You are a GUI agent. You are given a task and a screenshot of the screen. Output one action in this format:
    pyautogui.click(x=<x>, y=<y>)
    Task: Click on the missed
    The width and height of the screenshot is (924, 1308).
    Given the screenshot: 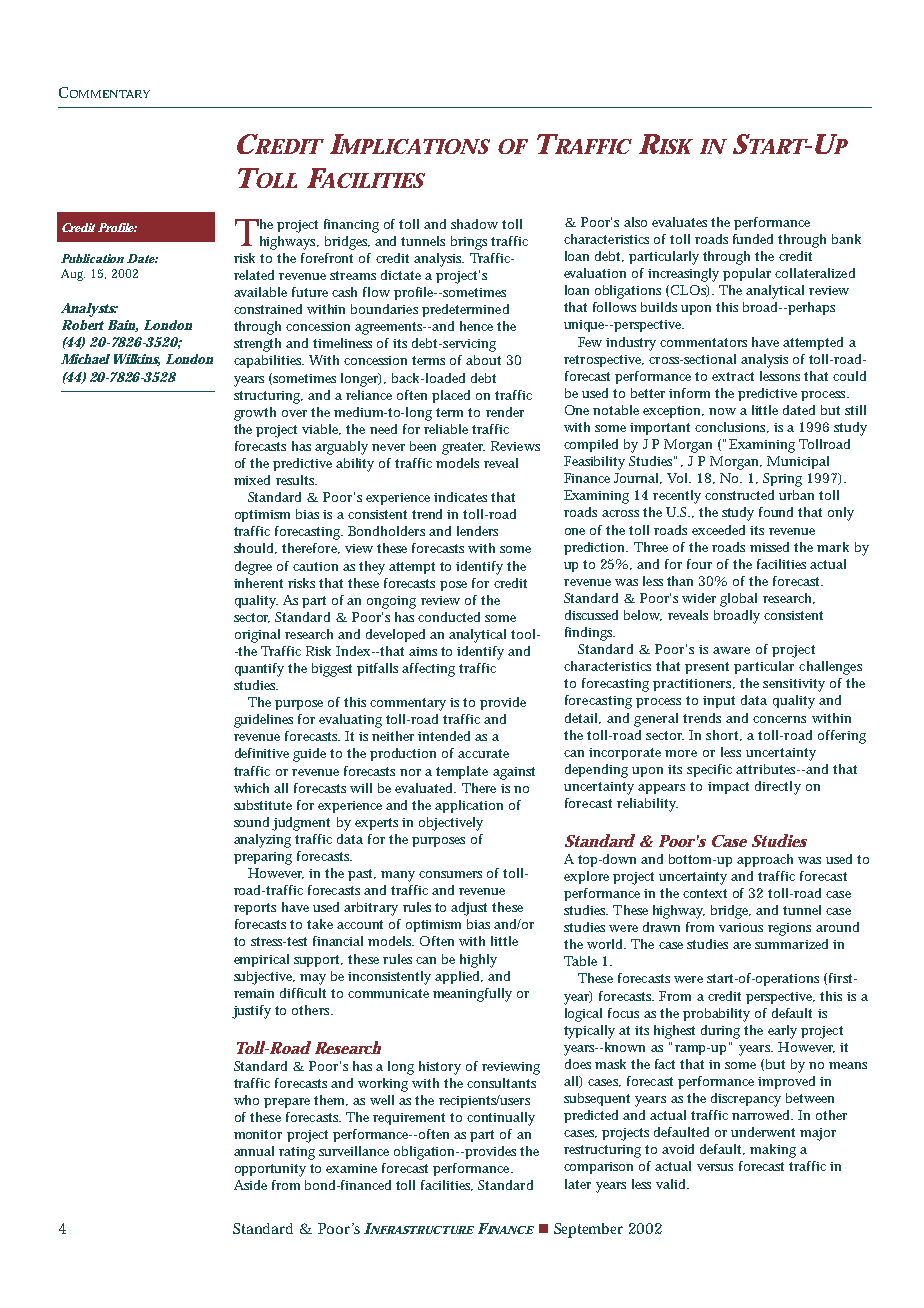 What is the action you would take?
    pyautogui.click(x=769, y=547)
